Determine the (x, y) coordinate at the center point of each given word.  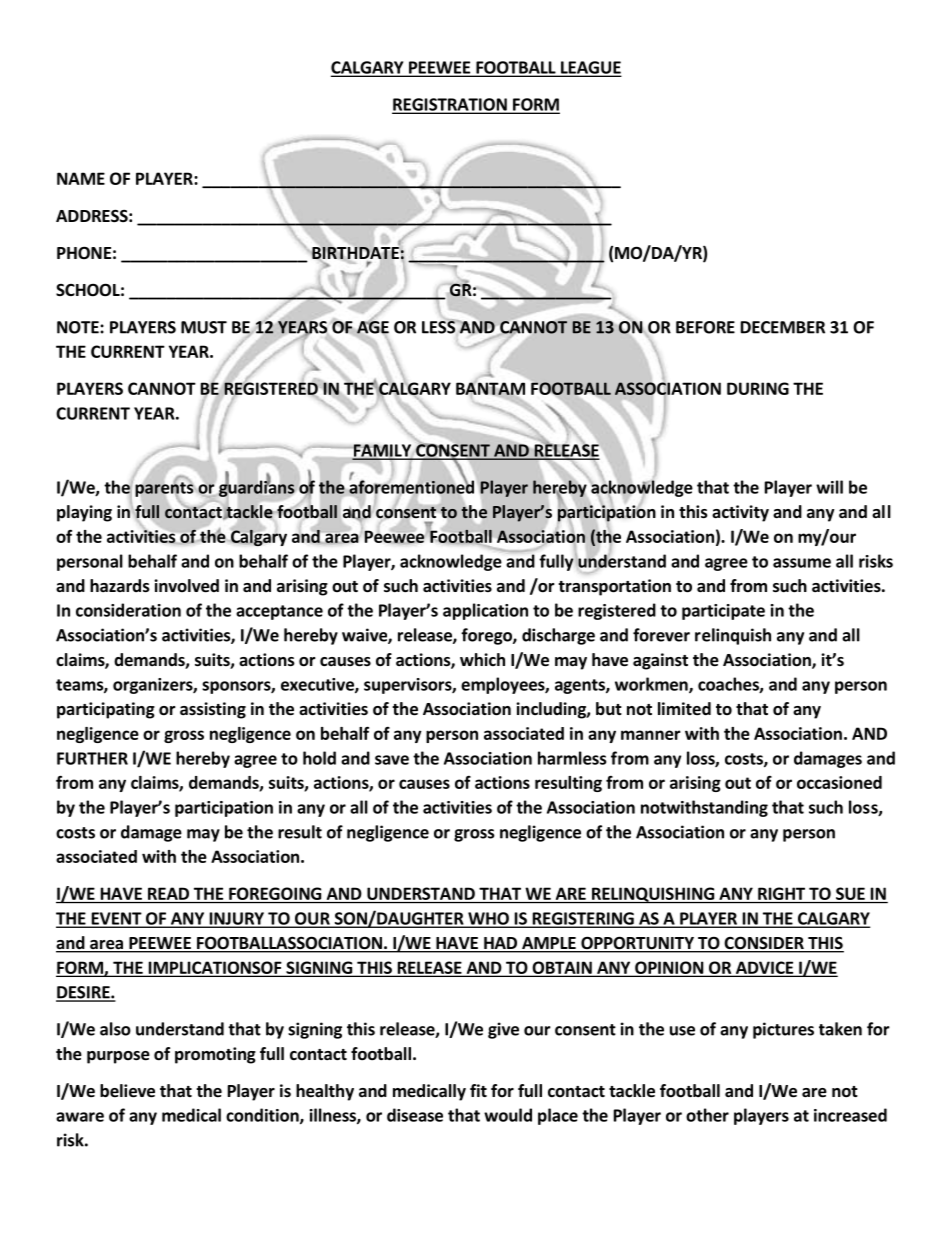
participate (723, 612)
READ (168, 893)
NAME (81, 178)
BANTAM (490, 388)
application (485, 611)
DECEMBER (783, 327)
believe (127, 1091)
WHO (488, 919)
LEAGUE (590, 68)
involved (186, 586)
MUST (204, 327)
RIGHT (781, 893)
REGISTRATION (450, 105)
